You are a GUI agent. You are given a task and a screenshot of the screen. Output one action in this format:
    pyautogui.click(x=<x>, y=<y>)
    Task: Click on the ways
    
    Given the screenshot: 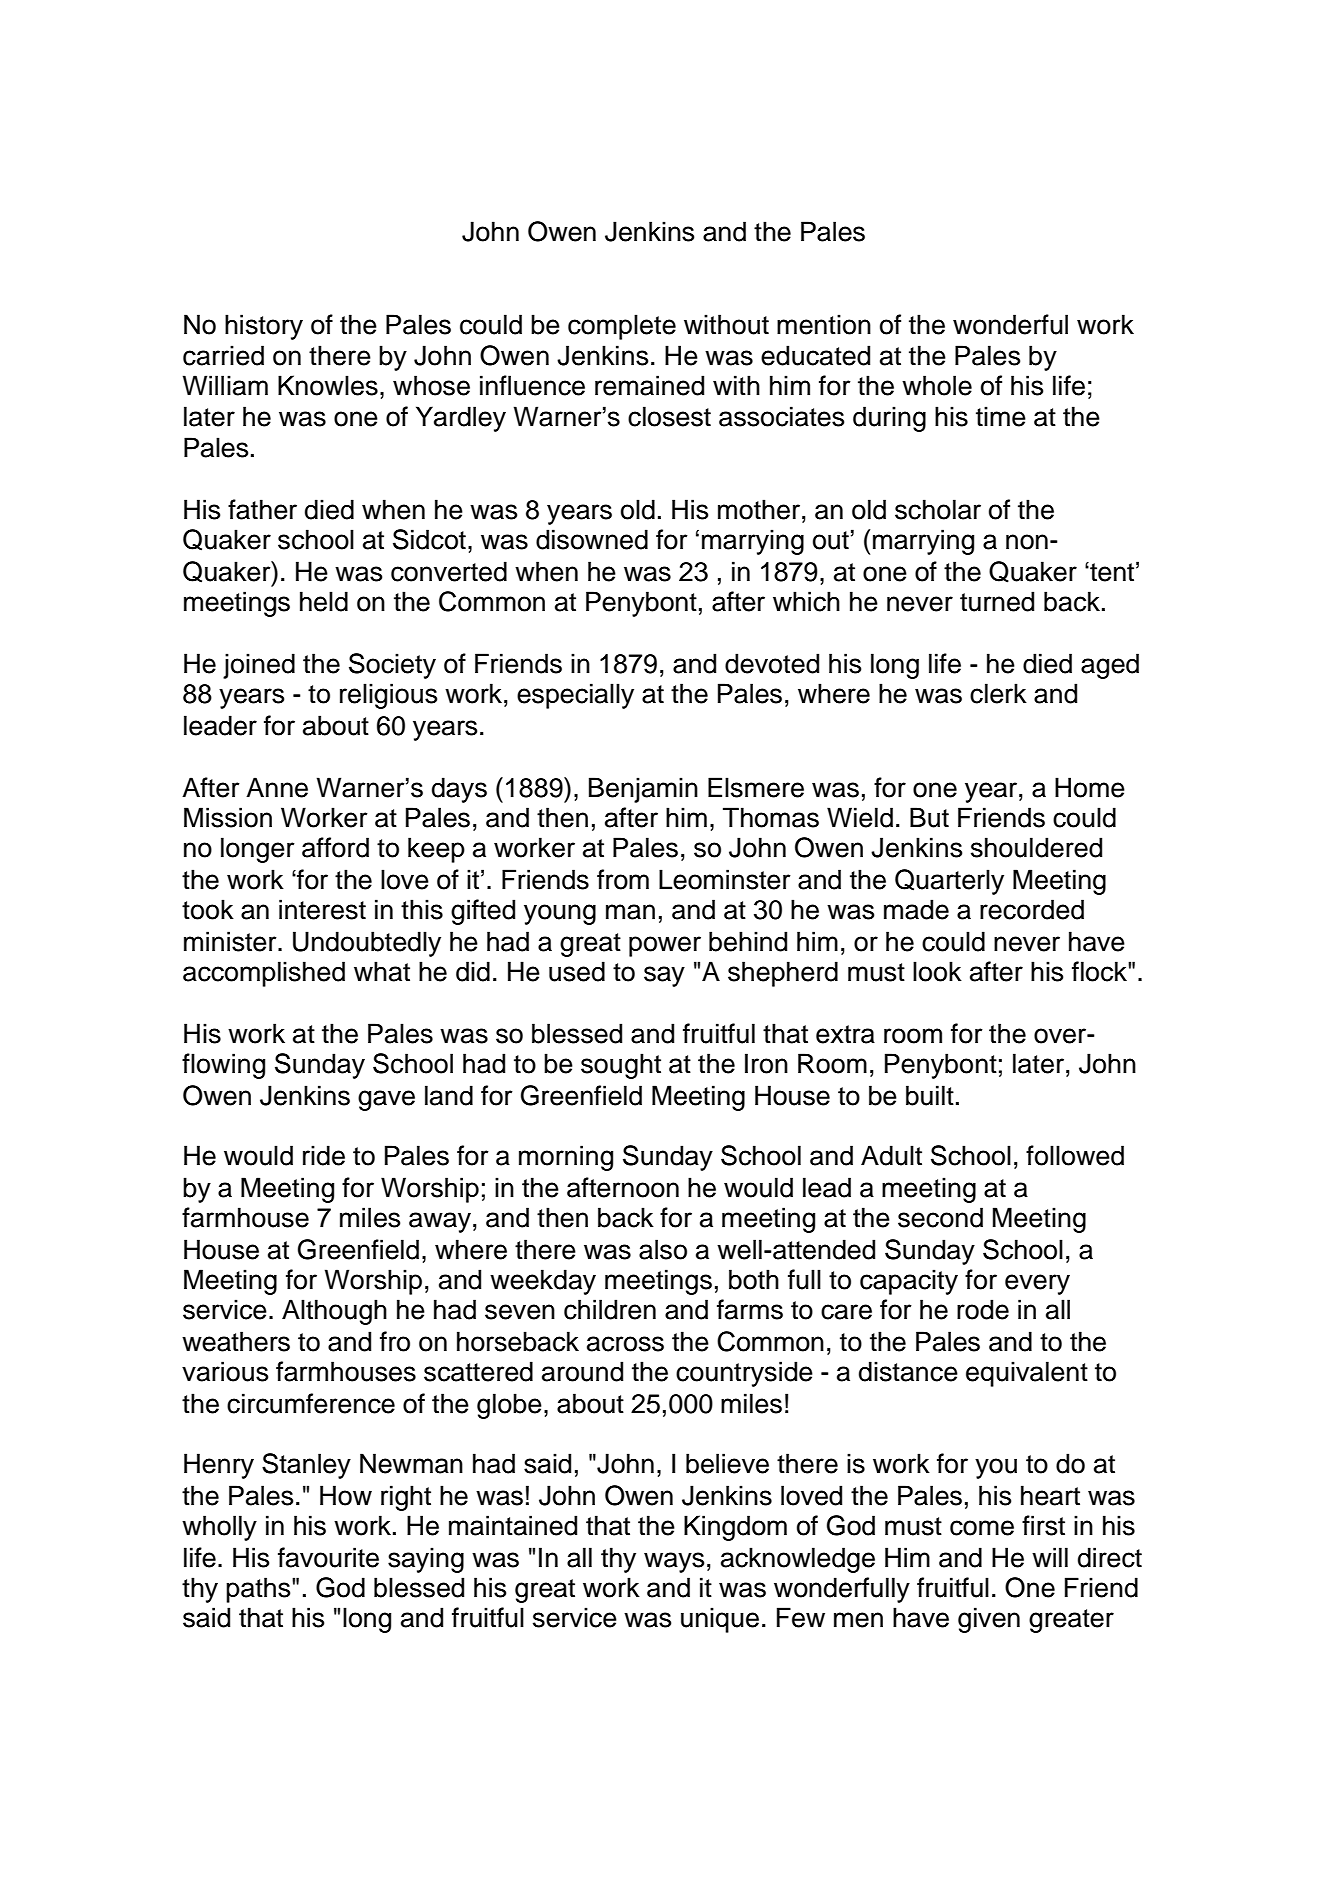 What is the action you would take?
    pyautogui.click(x=674, y=1562)
